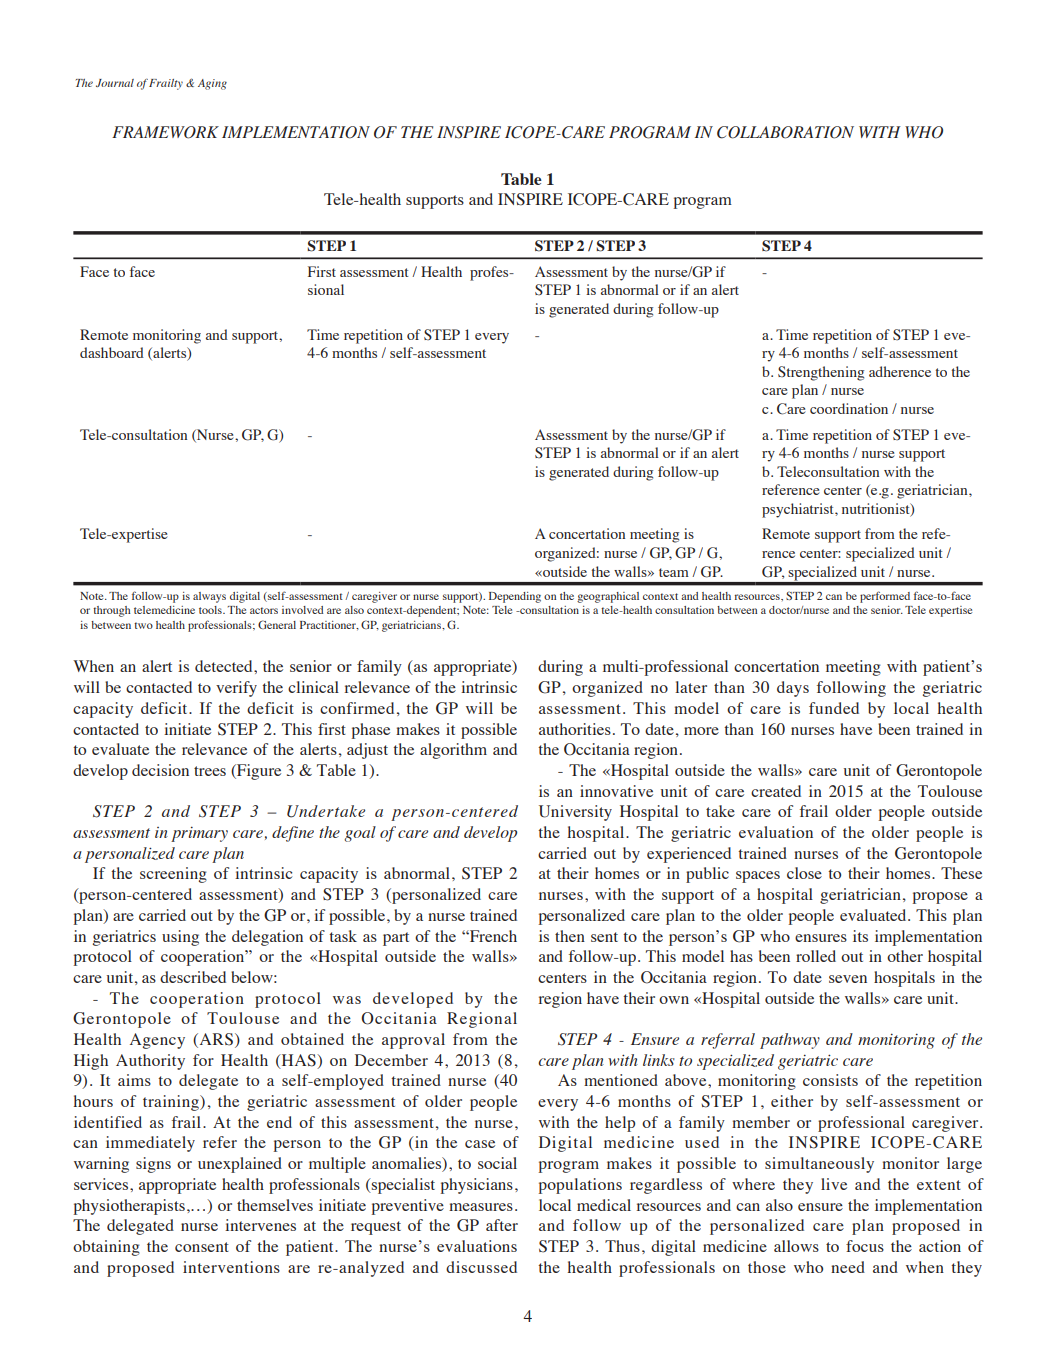 The width and height of the page is (1056, 1366). Describe the element at coordinates (849, 408) in the page. I see `coordination` at that location.
